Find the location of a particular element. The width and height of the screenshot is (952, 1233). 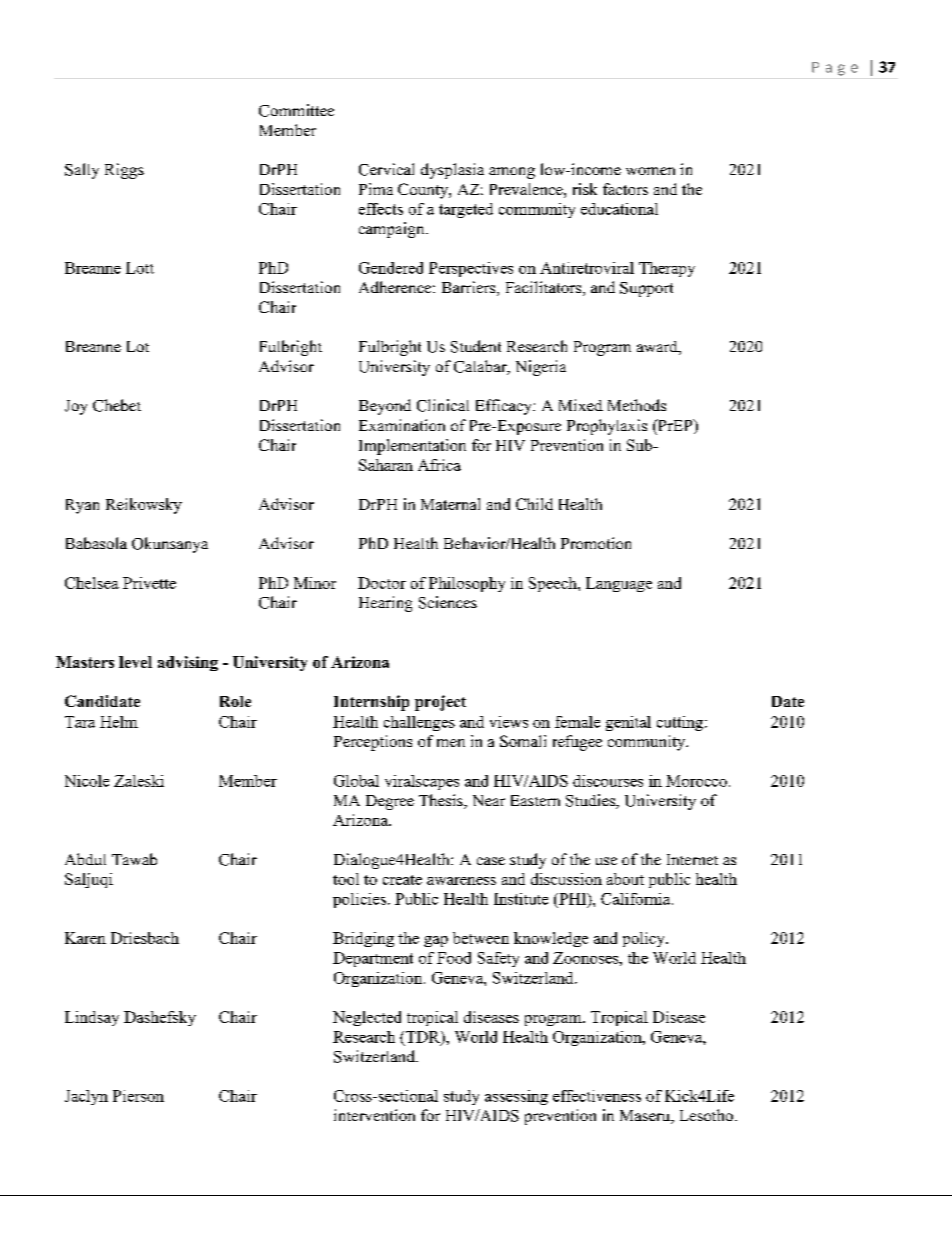

women is located at coordinates (650, 171).
